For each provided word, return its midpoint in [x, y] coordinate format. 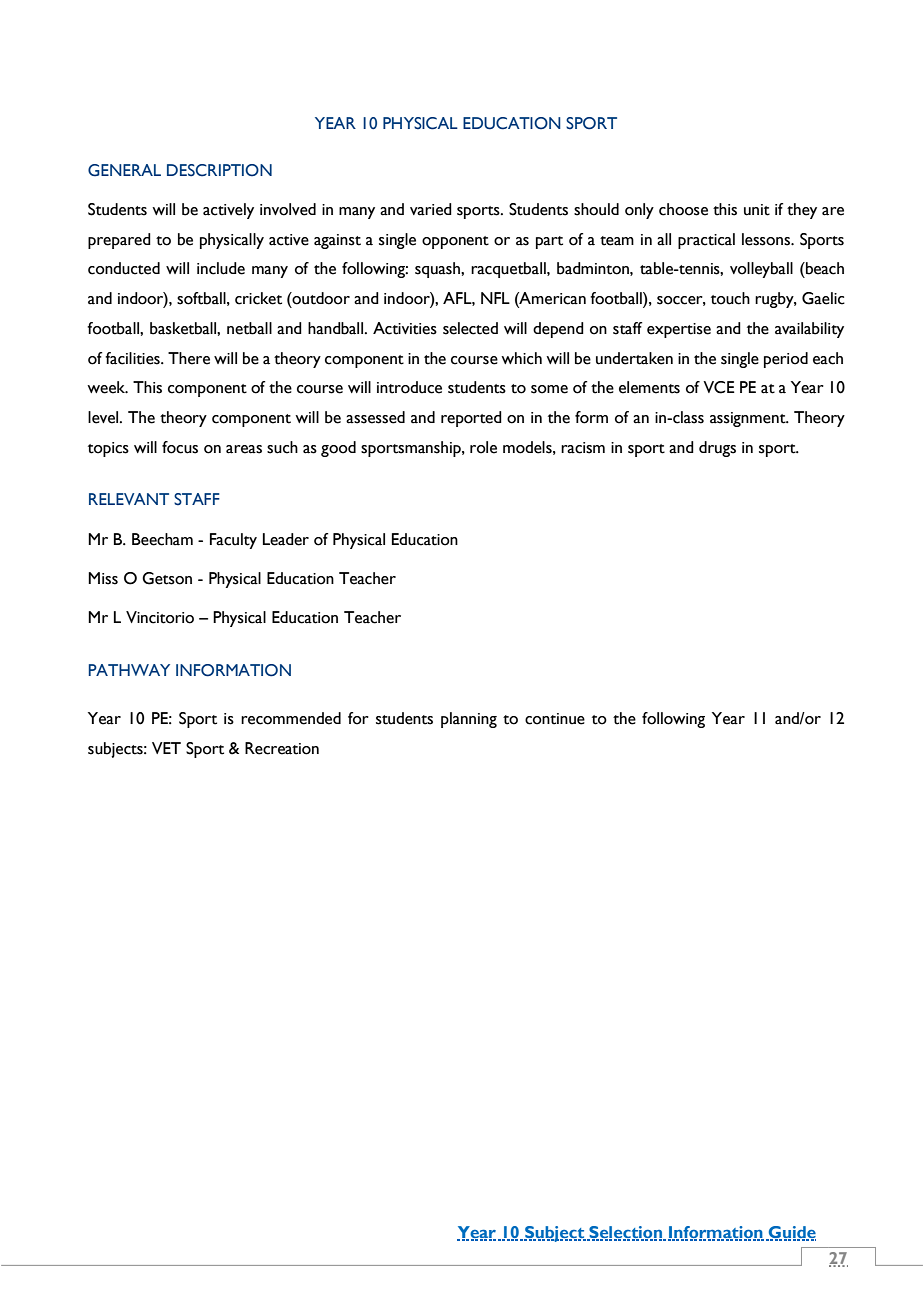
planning [469, 720]
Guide [791, 1233]
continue [555, 719]
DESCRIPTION [219, 170]
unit [757, 210]
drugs [717, 449]
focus [180, 447]
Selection [625, 1233]
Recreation [282, 748]
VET [166, 748]
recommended [291, 718]
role [483, 447]
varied [431, 209]
